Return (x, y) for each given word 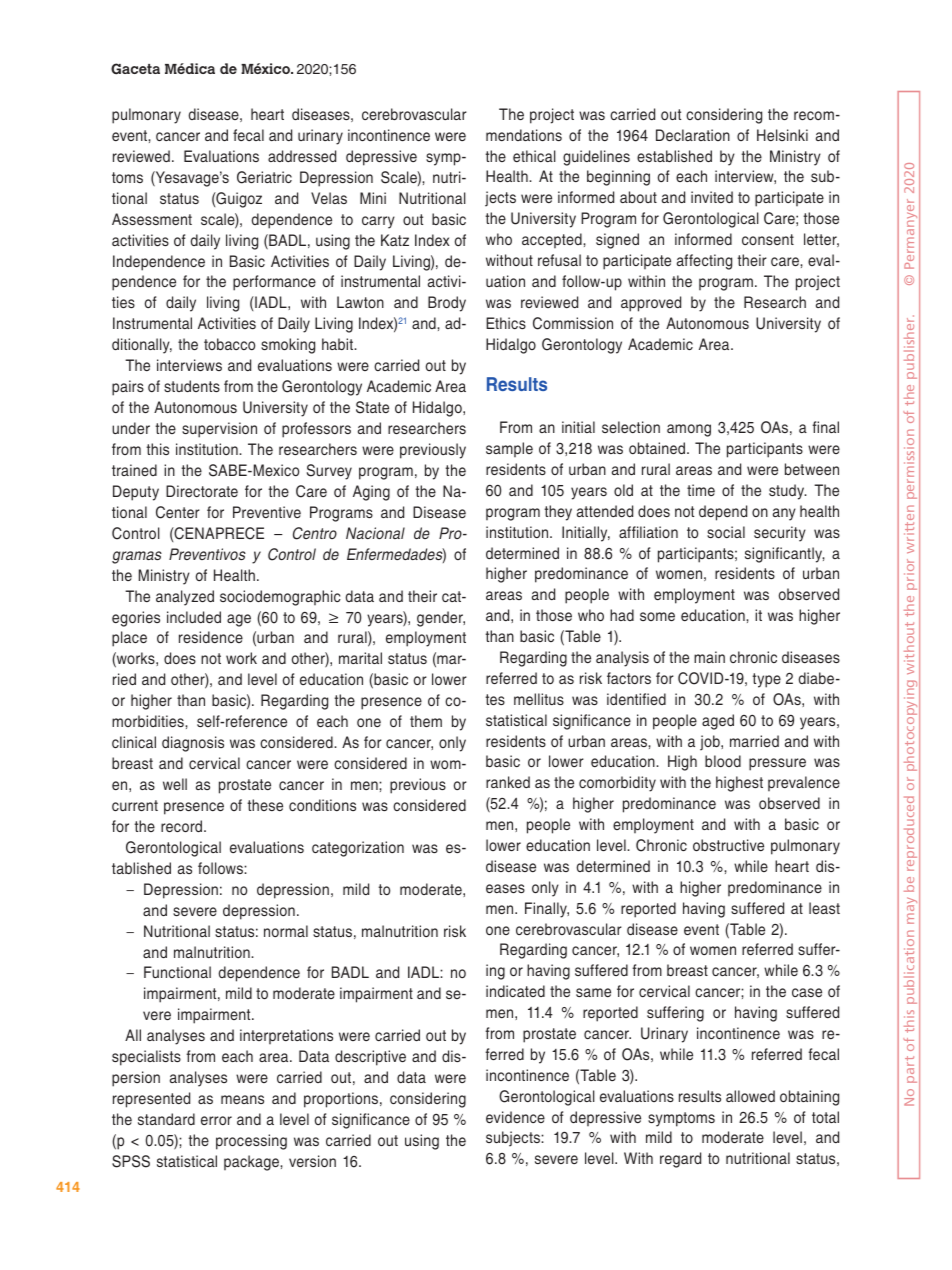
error (216, 1120)
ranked (508, 782)
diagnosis (193, 744)
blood (723, 761)
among (689, 430)
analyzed (185, 598)
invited (712, 197)
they (558, 513)
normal (286, 931)
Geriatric (264, 177)
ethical (534, 156)
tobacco (229, 344)
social (726, 532)
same (593, 992)
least (824, 908)
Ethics (506, 323)
